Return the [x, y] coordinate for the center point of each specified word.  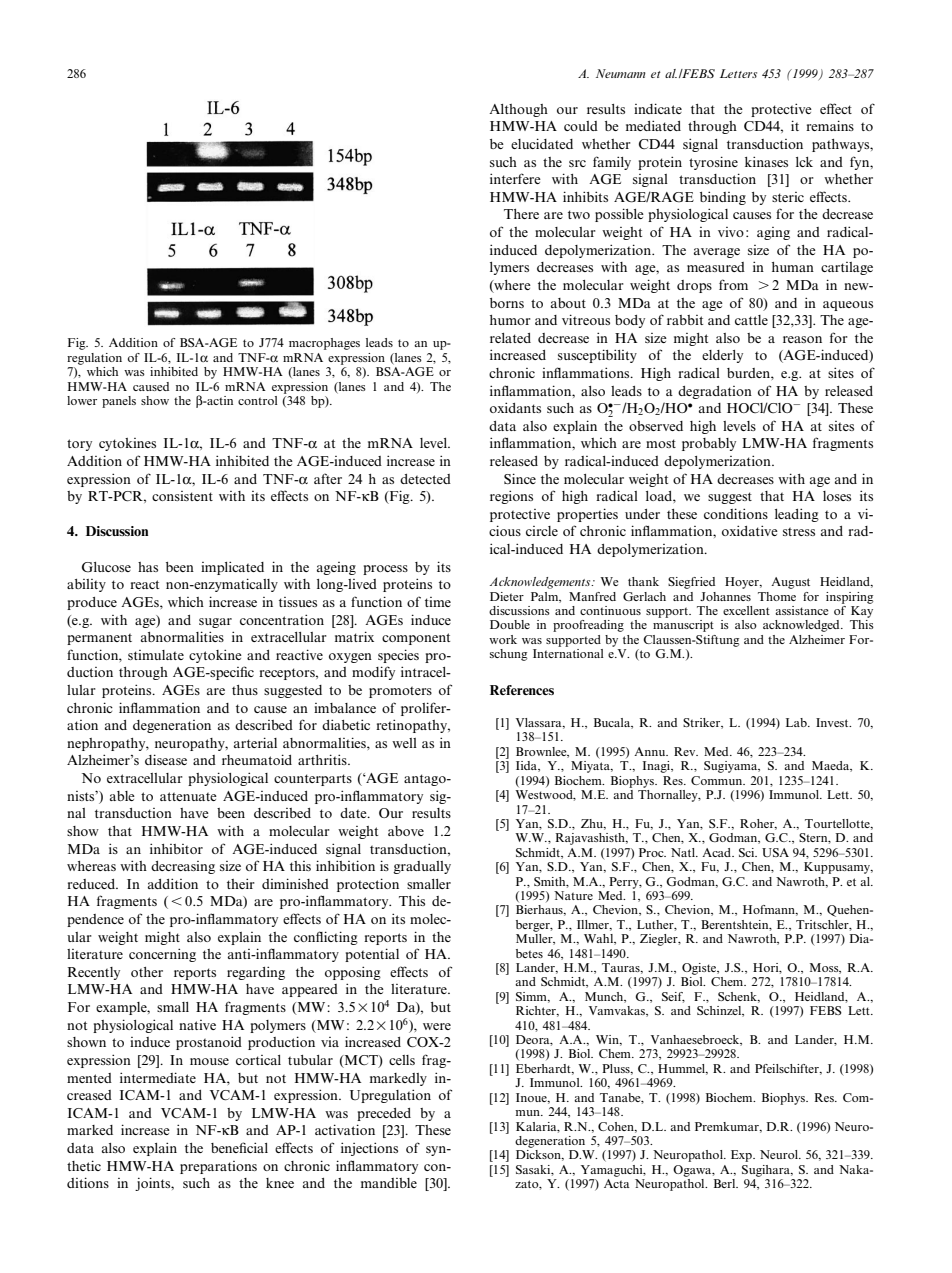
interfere [515, 178]
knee [280, 1183]
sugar [215, 623]
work [503, 639]
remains [830, 125]
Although [518, 110]
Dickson [539, 1155]
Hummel [683, 1069]
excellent [746, 610]
